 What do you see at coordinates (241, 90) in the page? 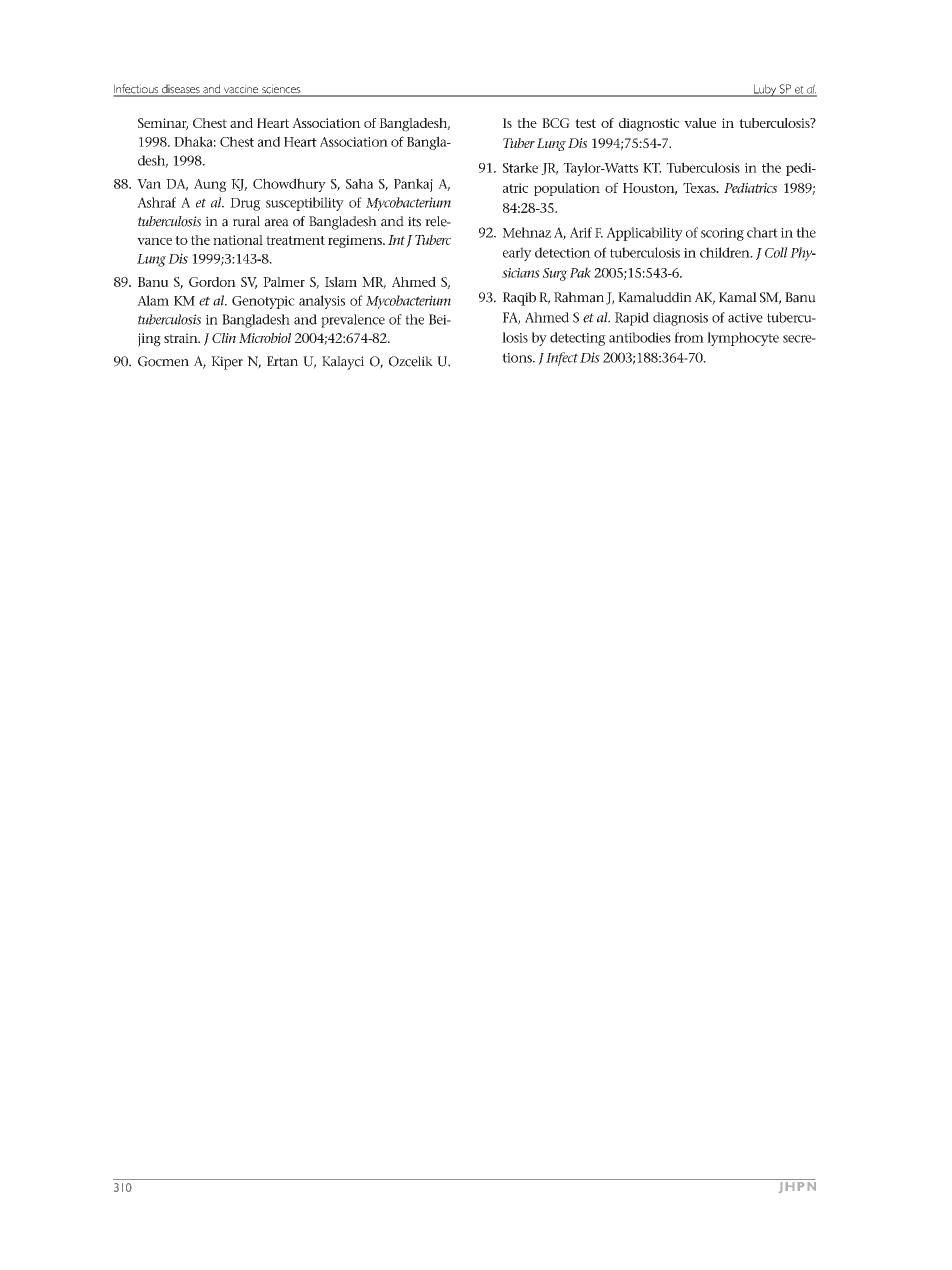
I see `vaccine` at bounding box center [241, 90].
